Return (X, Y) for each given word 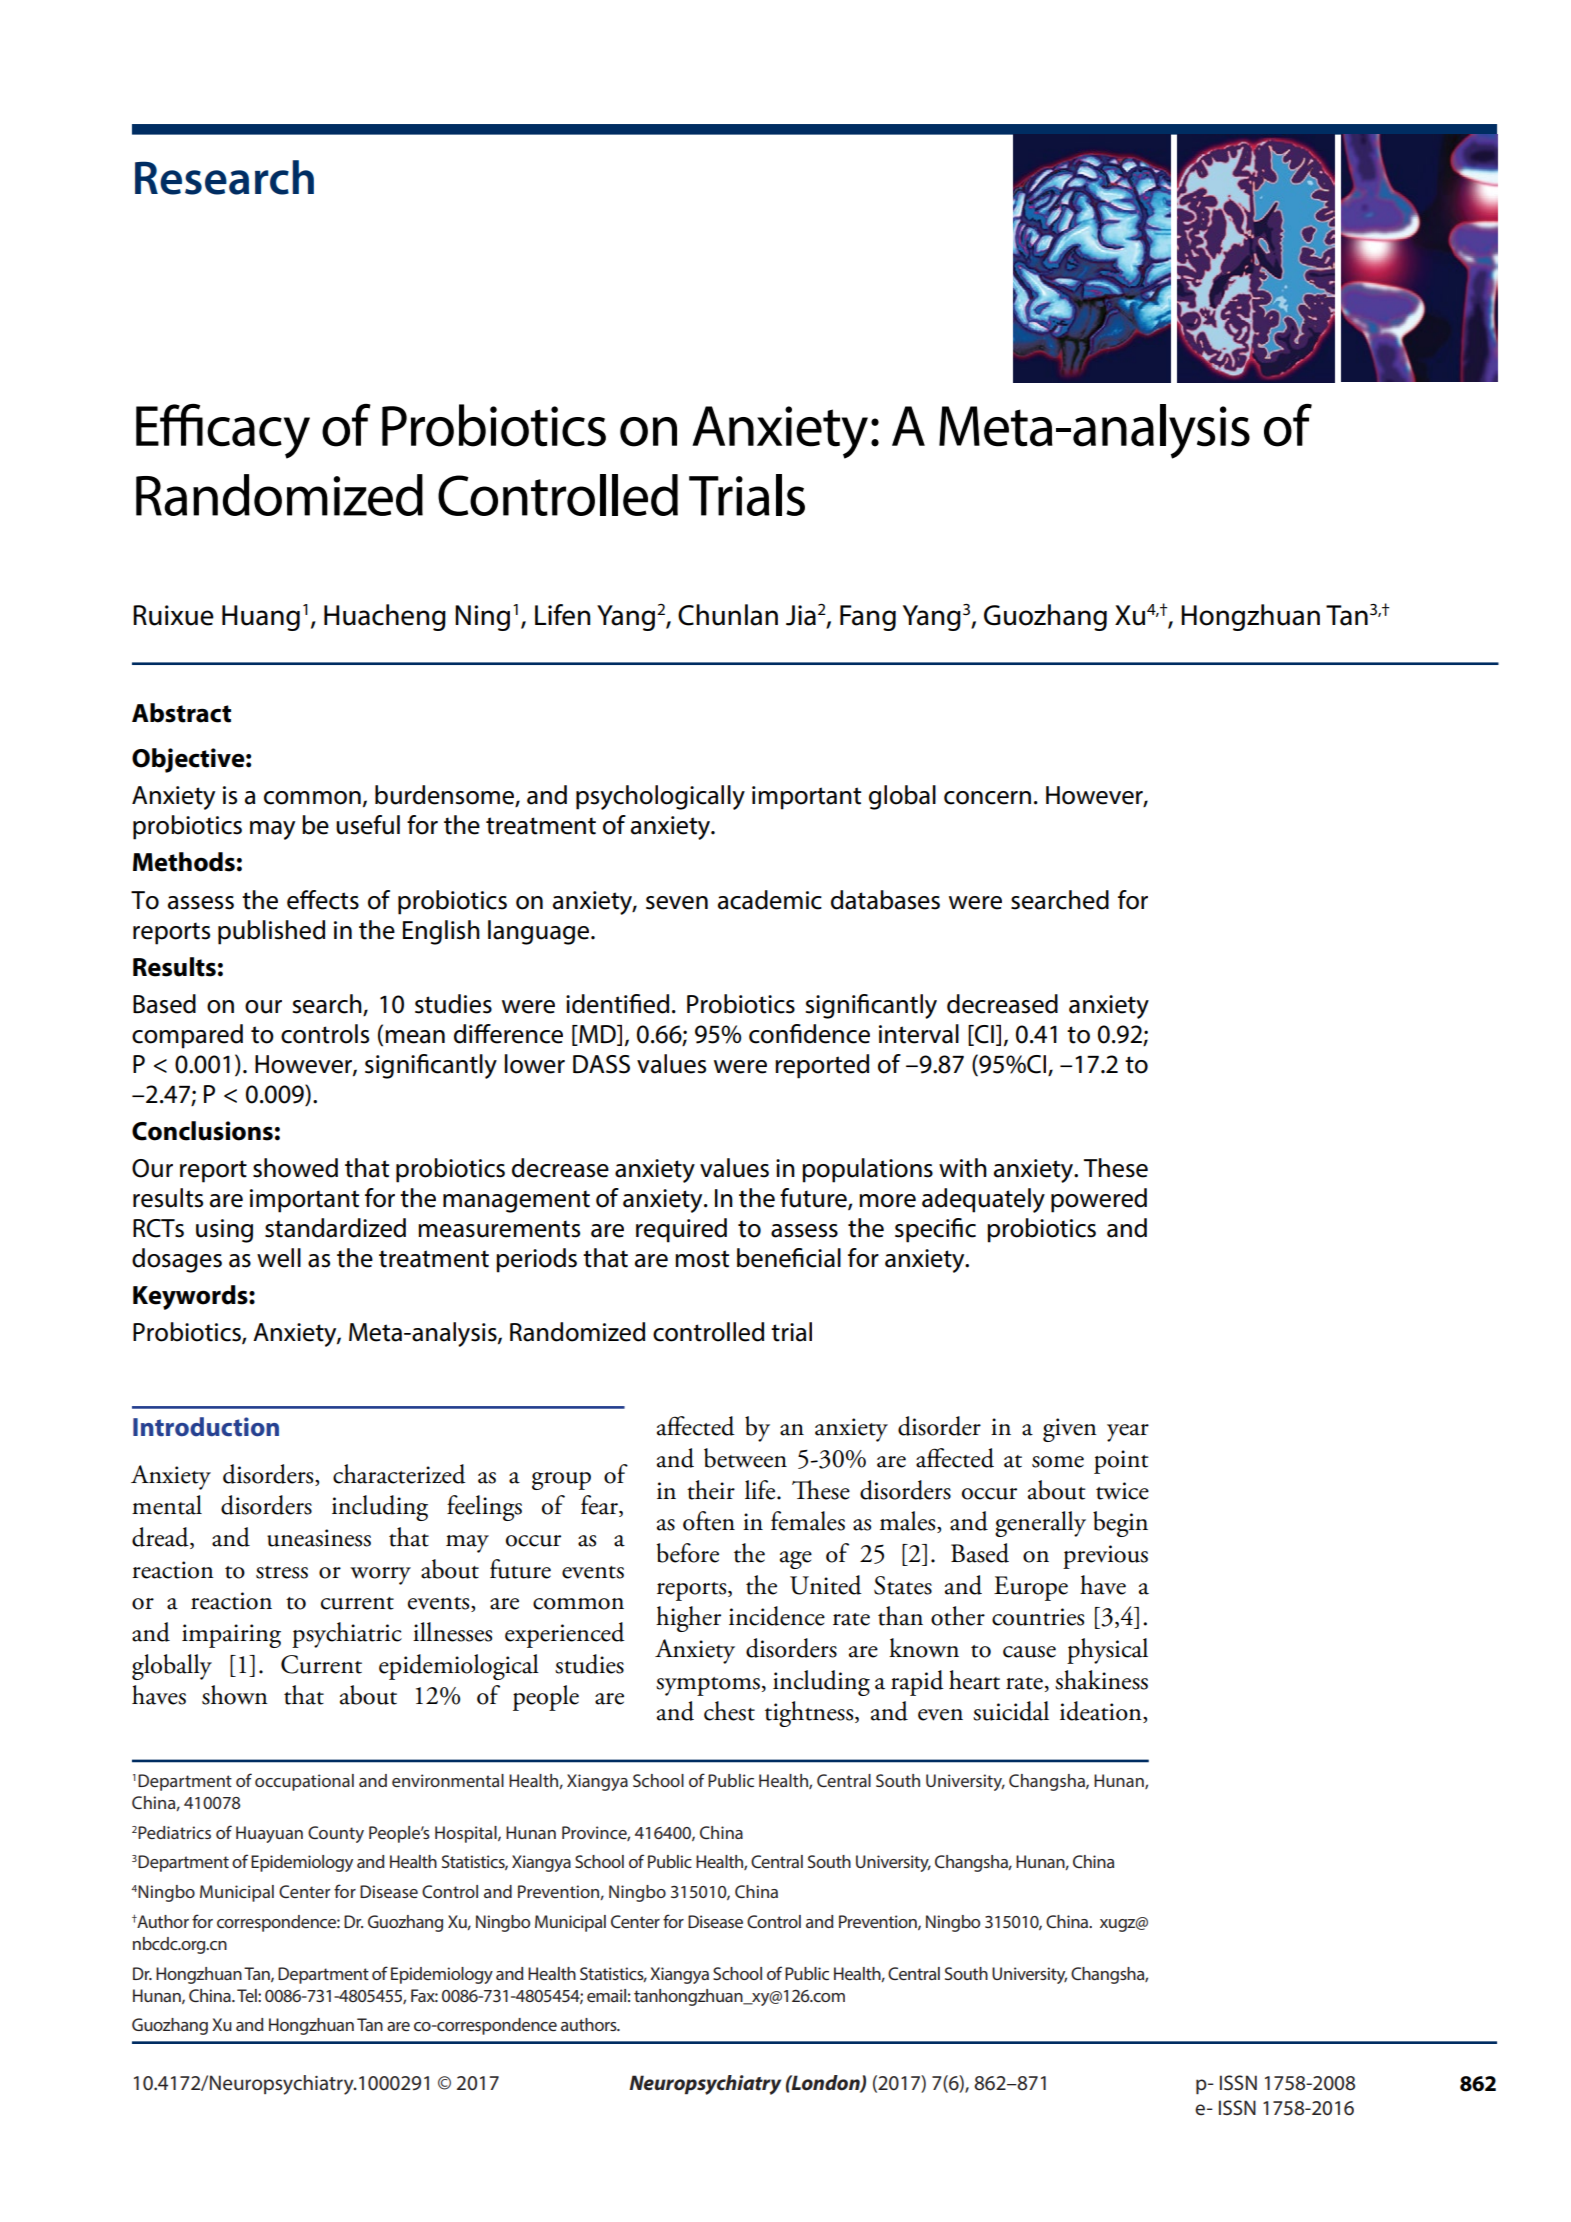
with (963, 1168)
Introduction (206, 1427)
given (1070, 1430)
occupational (304, 1782)
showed (295, 1168)
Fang (868, 618)
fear (600, 1506)
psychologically (660, 797)
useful (368, 825)
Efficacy (223, 431)
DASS (601, 1064)
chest (729, 1711)
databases (885, 900)
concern (987, 798)
